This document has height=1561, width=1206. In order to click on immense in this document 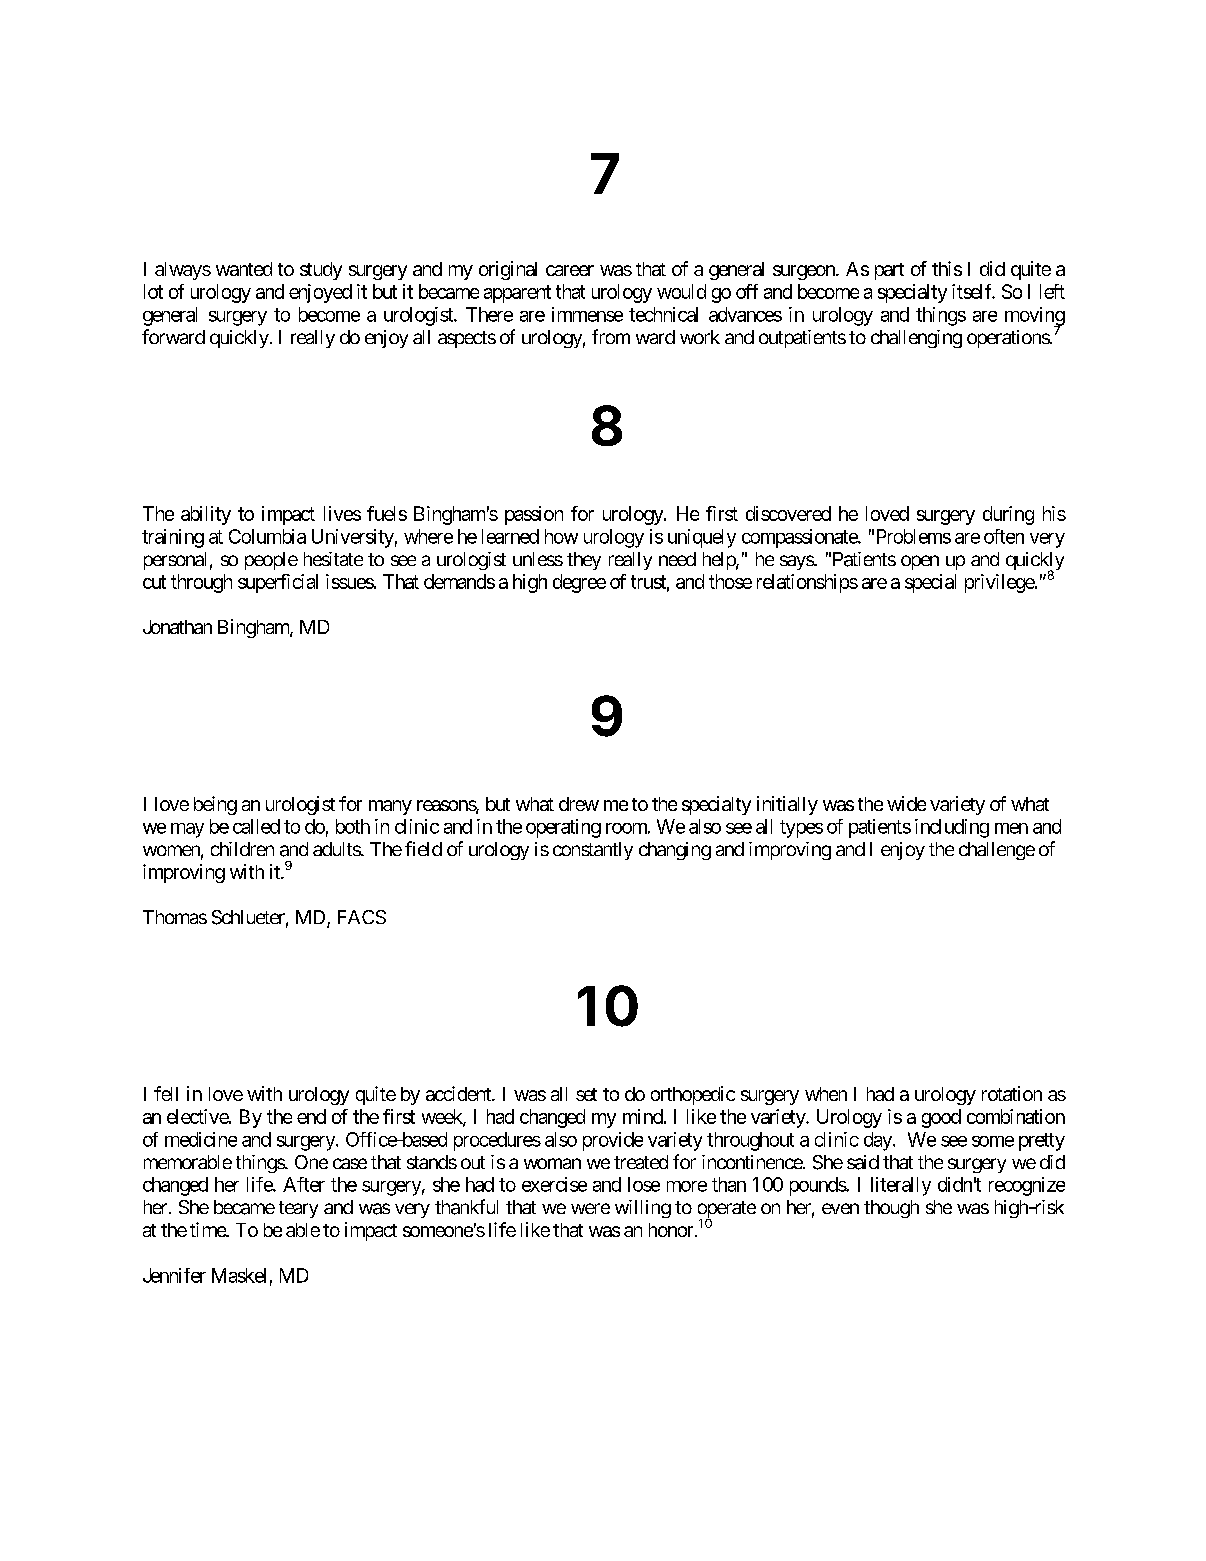, I will do `click(587, 314)`.
